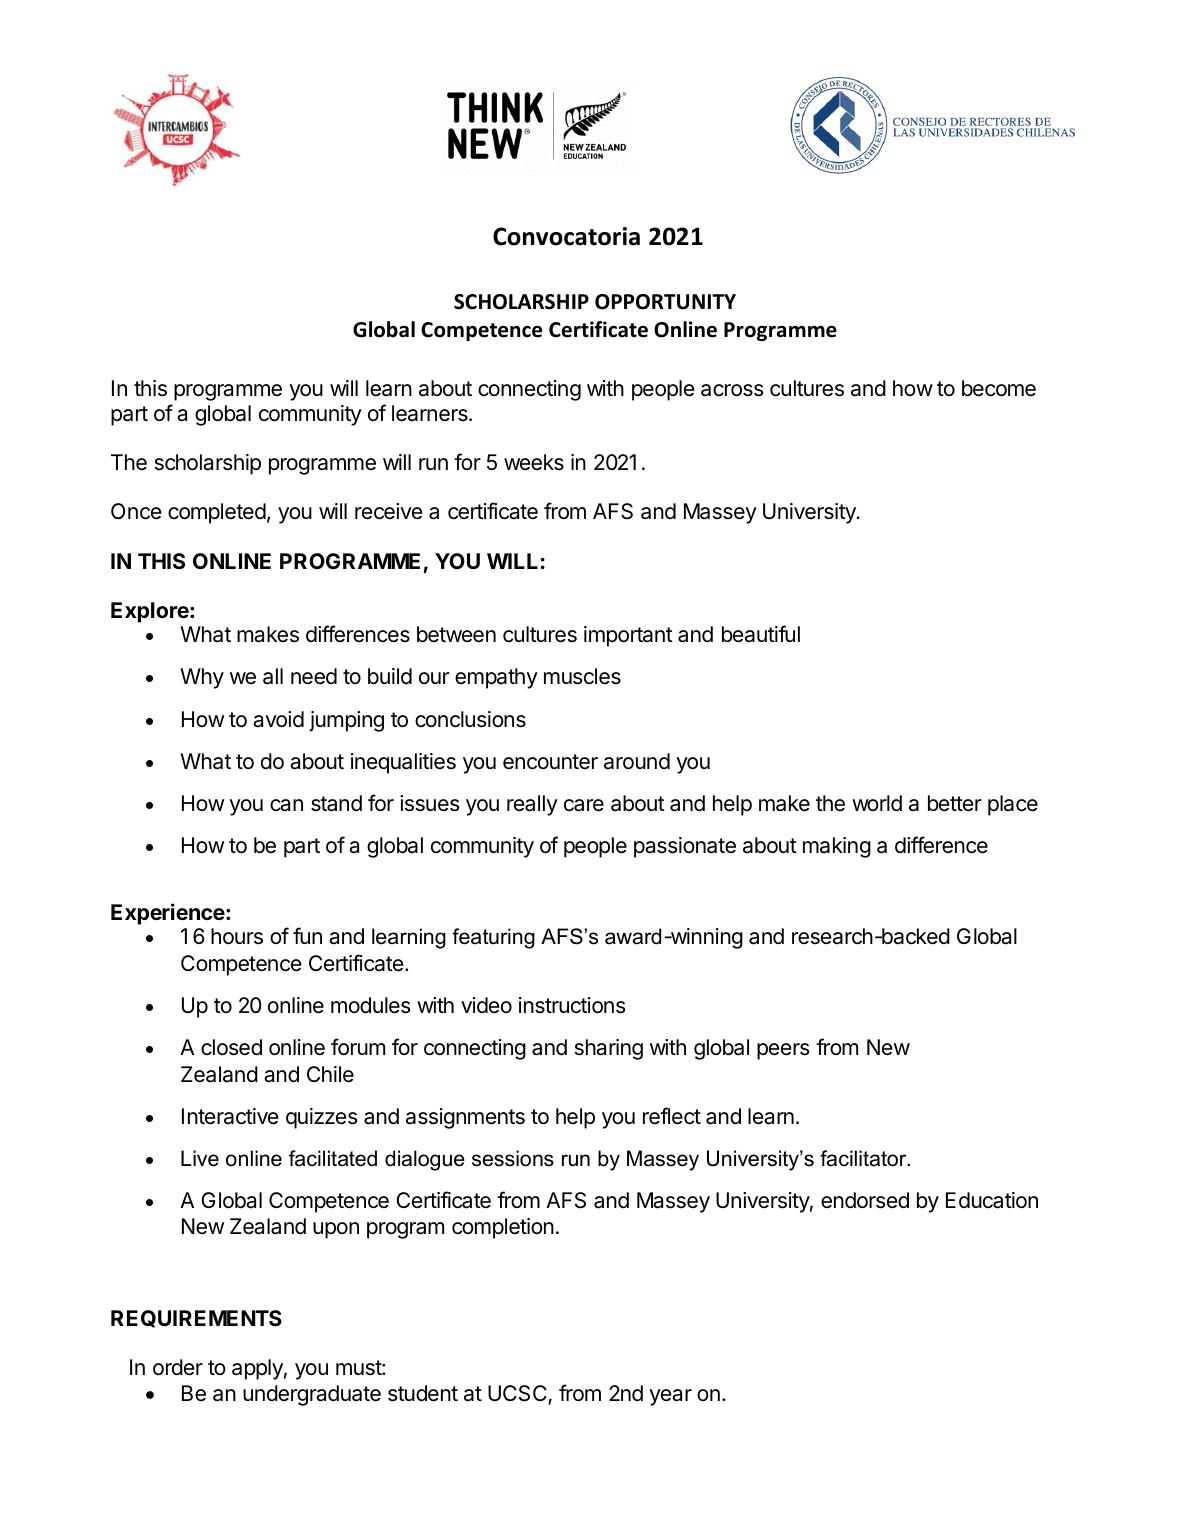 This screenshot has height=1540, width=1190. I want to click on become, so click(999, 388).
